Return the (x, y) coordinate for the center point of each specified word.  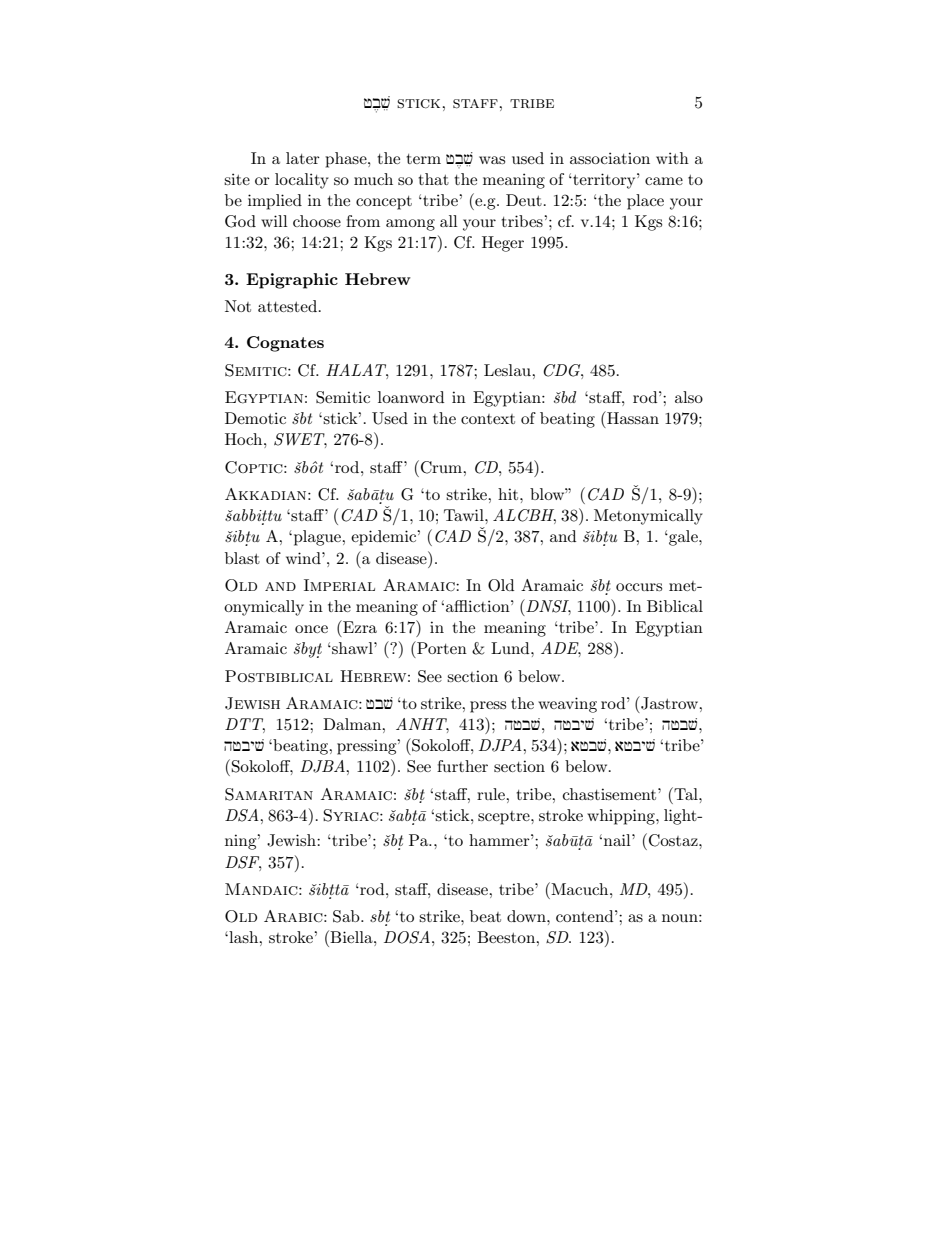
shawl (352, 648)
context (488, 419)
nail (618, 840)
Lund (511, 648)
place (645, 202)
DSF (243, 863)
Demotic (255, 418)
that (433, 179)
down (527, 916)
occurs (639, 587)
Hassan (632, 417)
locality (302, 181)
